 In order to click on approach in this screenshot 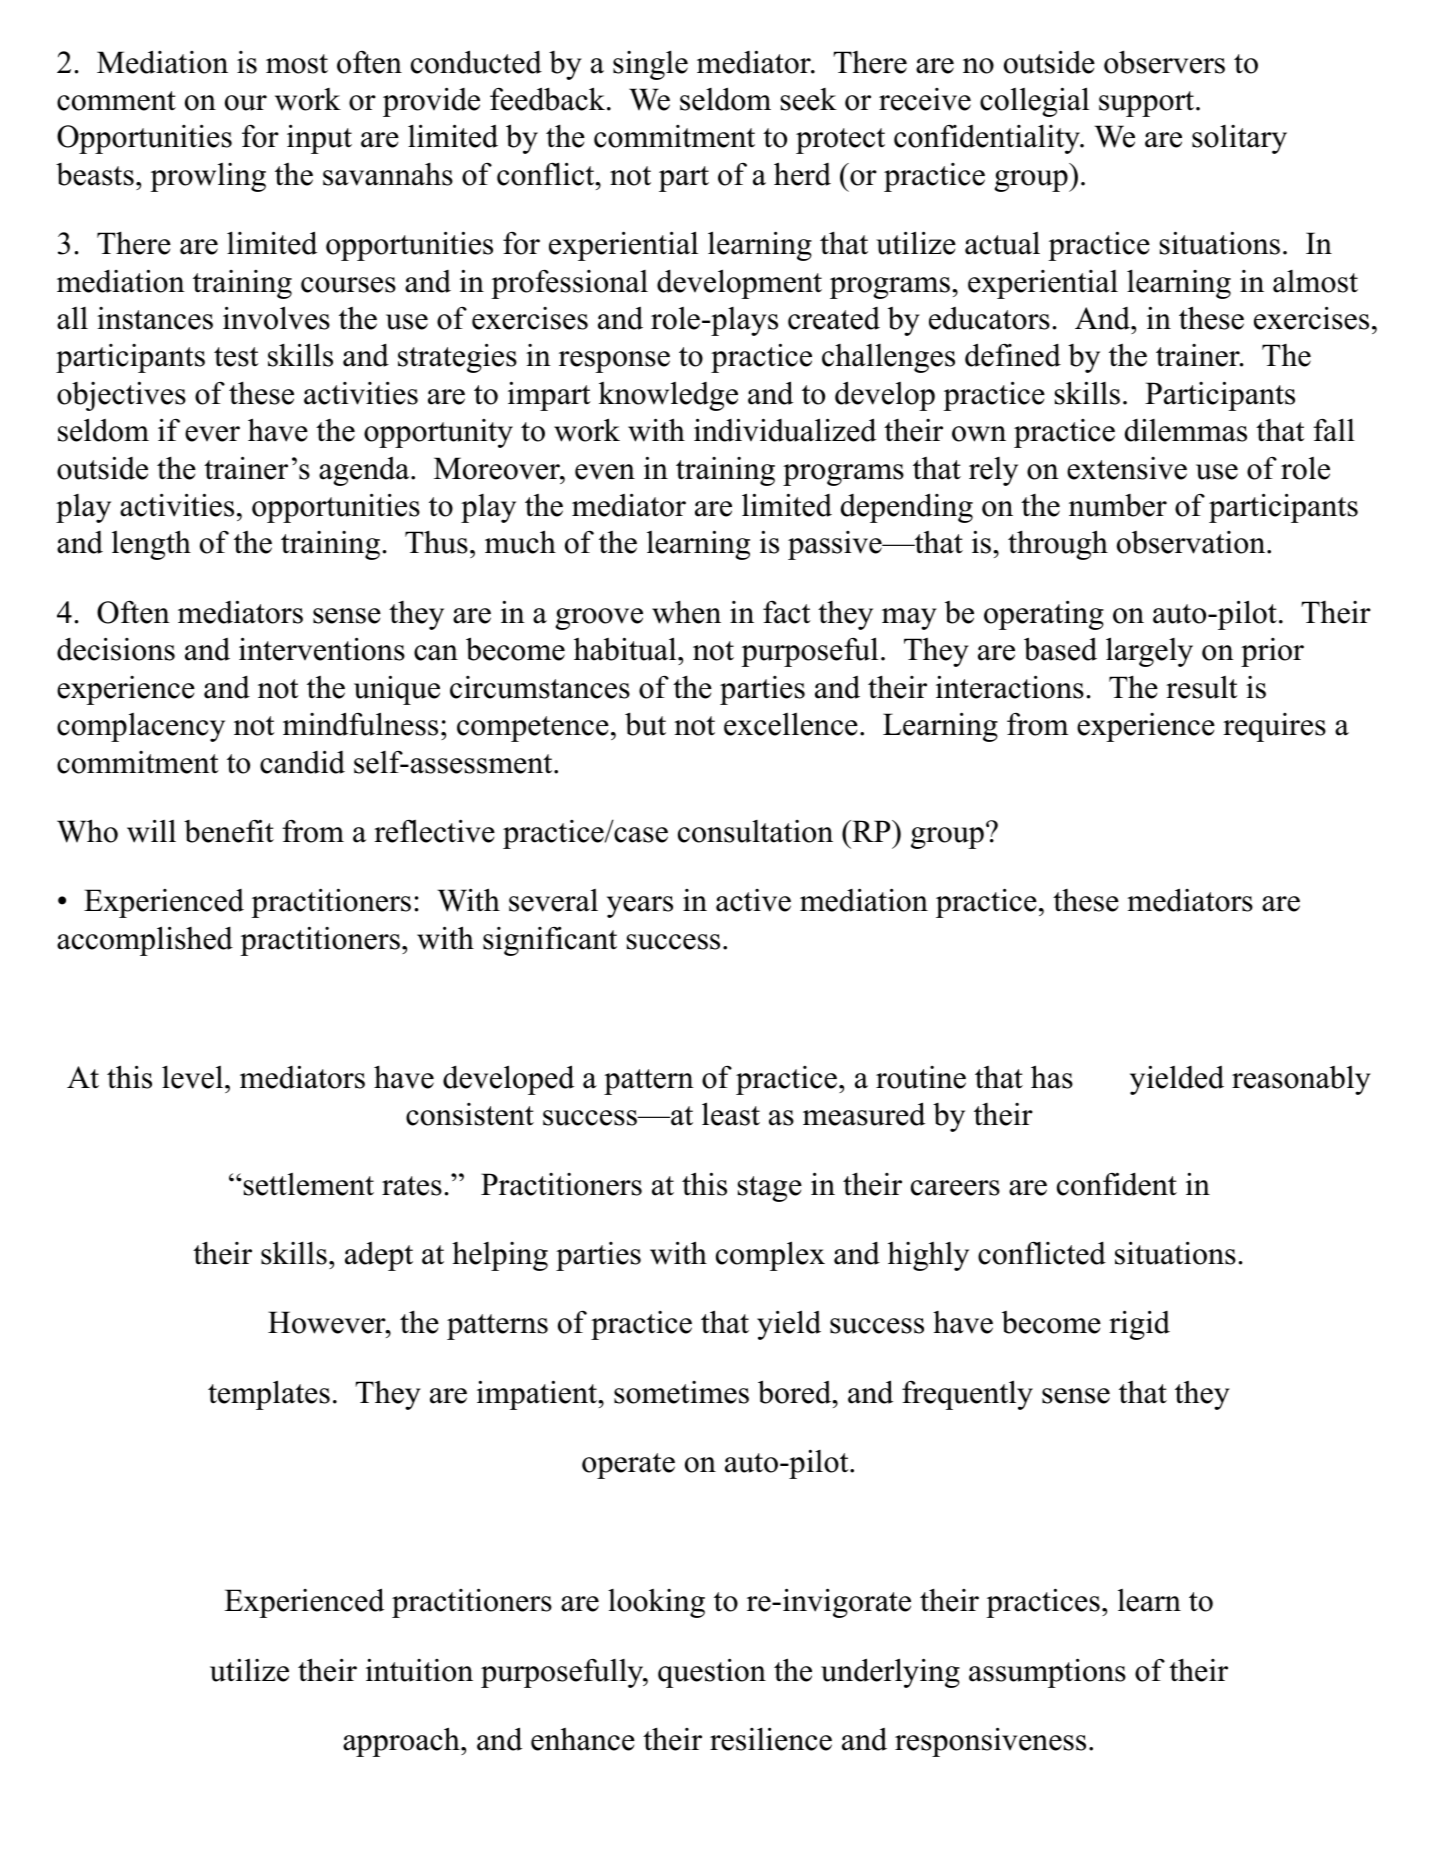, I will do `click(402, 1742)`.
